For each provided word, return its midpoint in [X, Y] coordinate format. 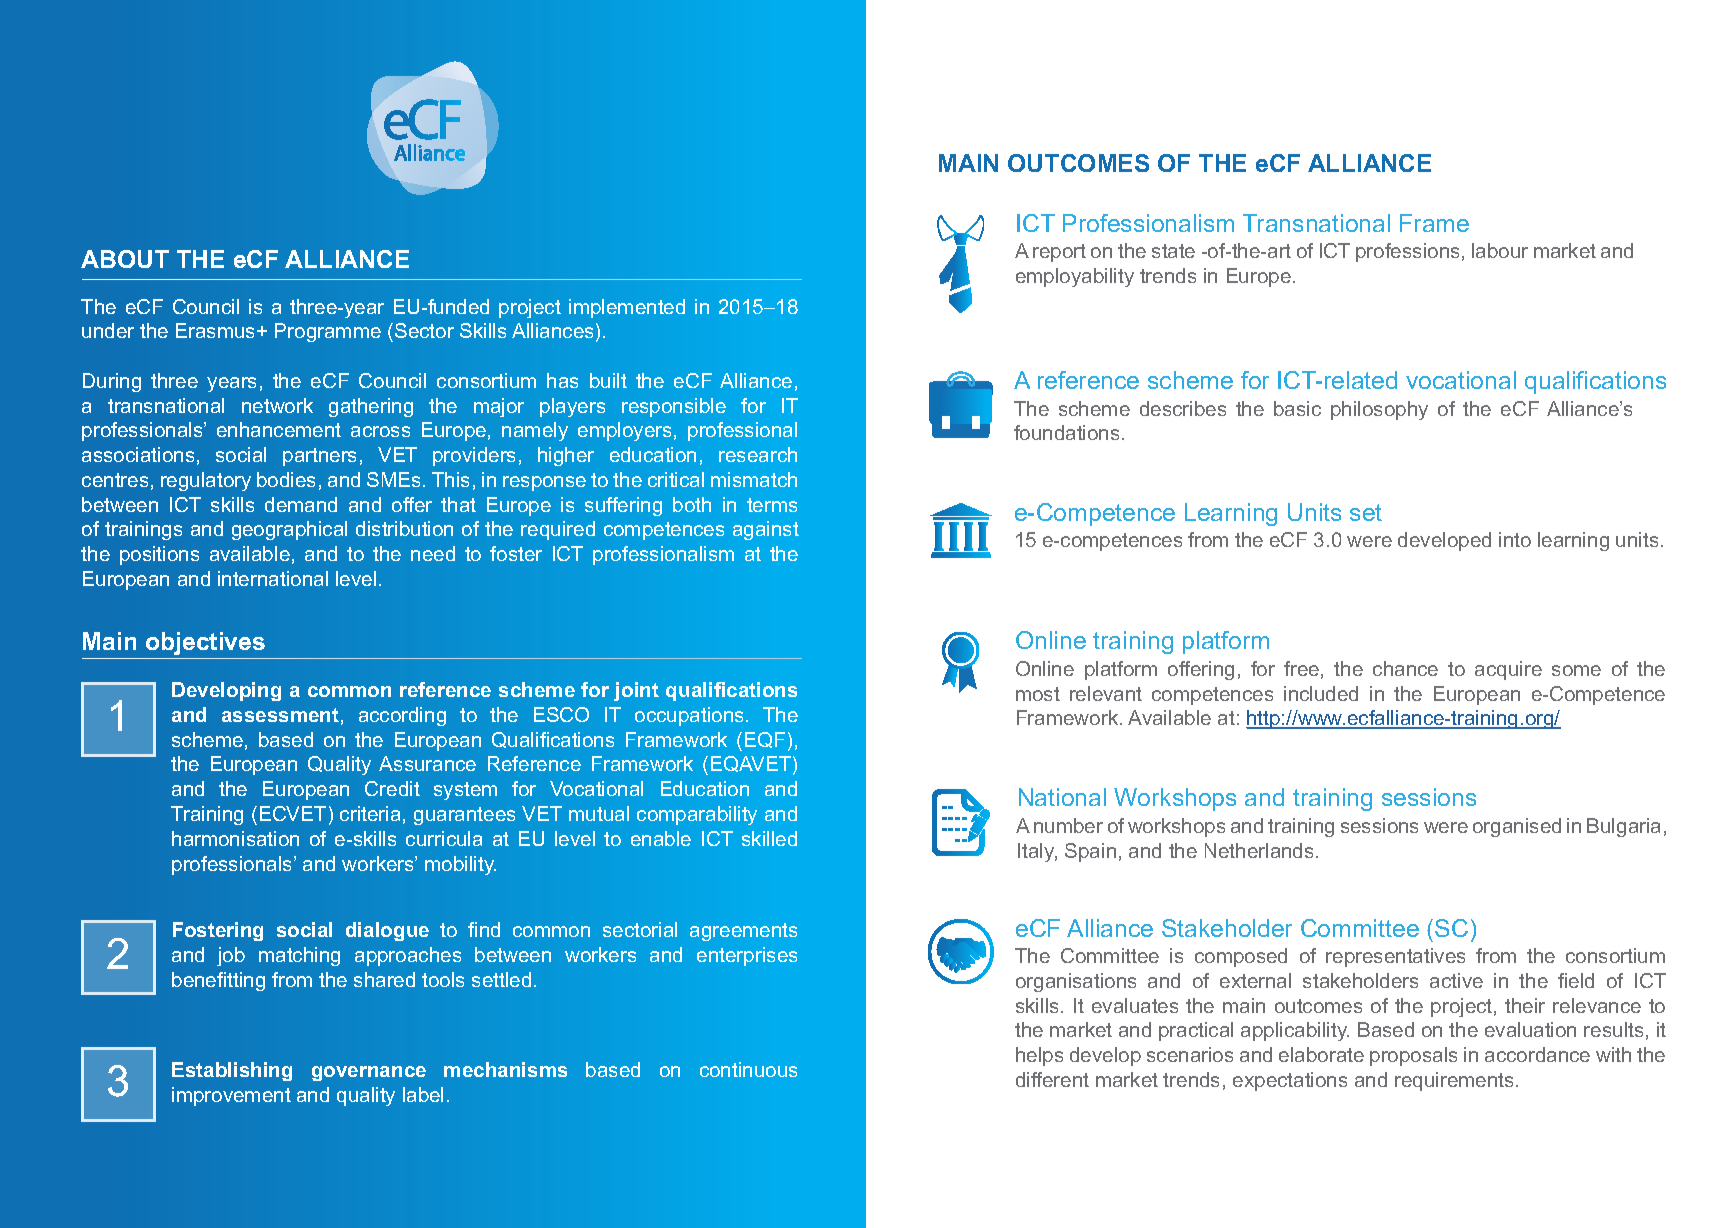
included [1321, 693]
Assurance [427, 763]
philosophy [1379, 410]
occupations [691, 716]
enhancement [279, 429]
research [758, 454]
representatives [1395, 957]
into [1515, 539]
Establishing [232, 1071]
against [766, 530]
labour [1500, 250]
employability [1075, 277]
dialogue [387, 931]
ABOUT [125, 259]
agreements [743, 932]
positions [159, 555]
